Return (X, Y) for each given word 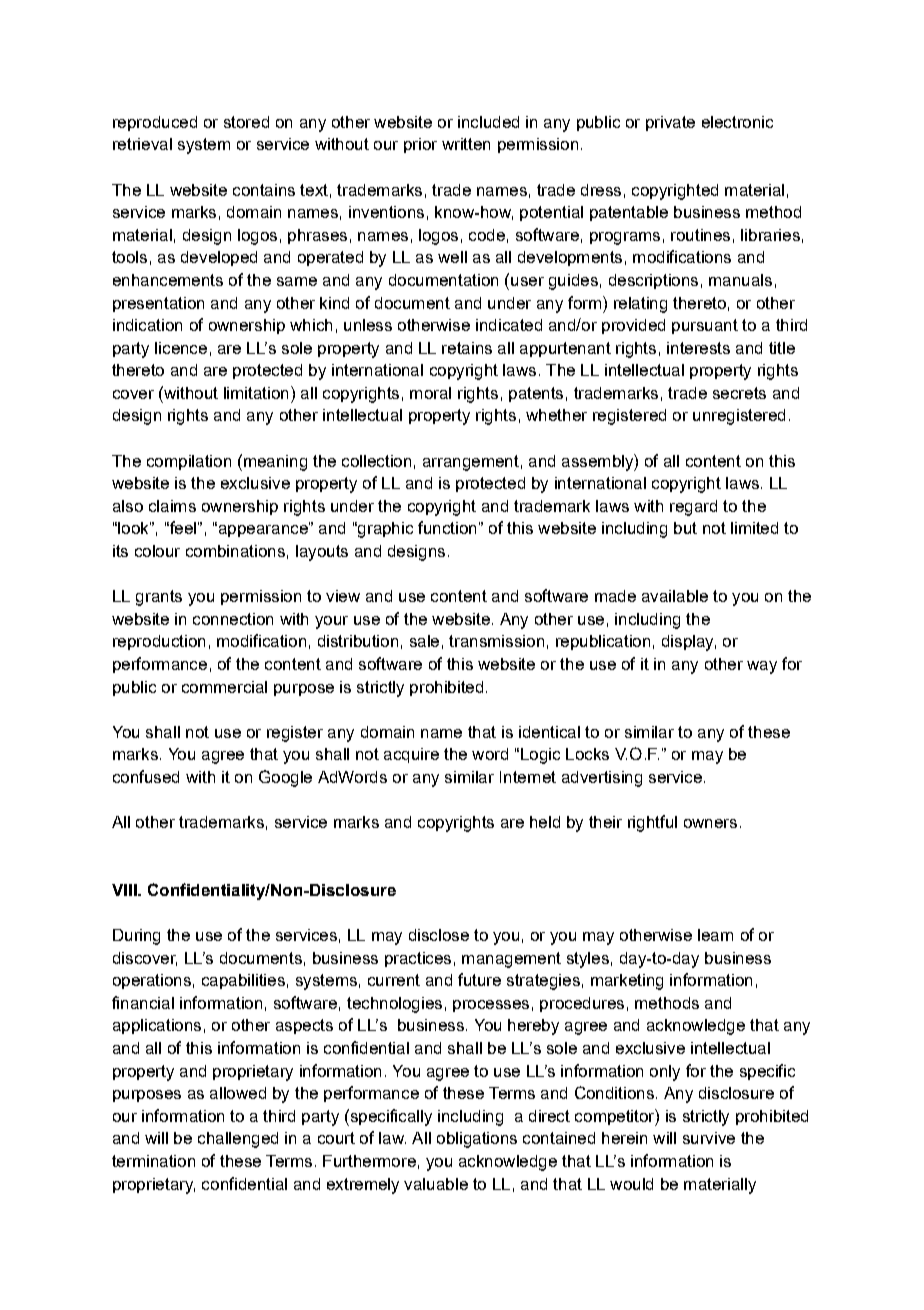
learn (715, 935)
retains (467, 348)
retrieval (142, 144)
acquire (411, 755)
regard (693, 508)
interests (698, 348)
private (670, 123)
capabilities (243, 981)
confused (146, 776)
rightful (652, 823)
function (447, 527)
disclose (439, 935)
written (466, 144)
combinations (235, 551)
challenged (238, 1140)
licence (181, 348)
